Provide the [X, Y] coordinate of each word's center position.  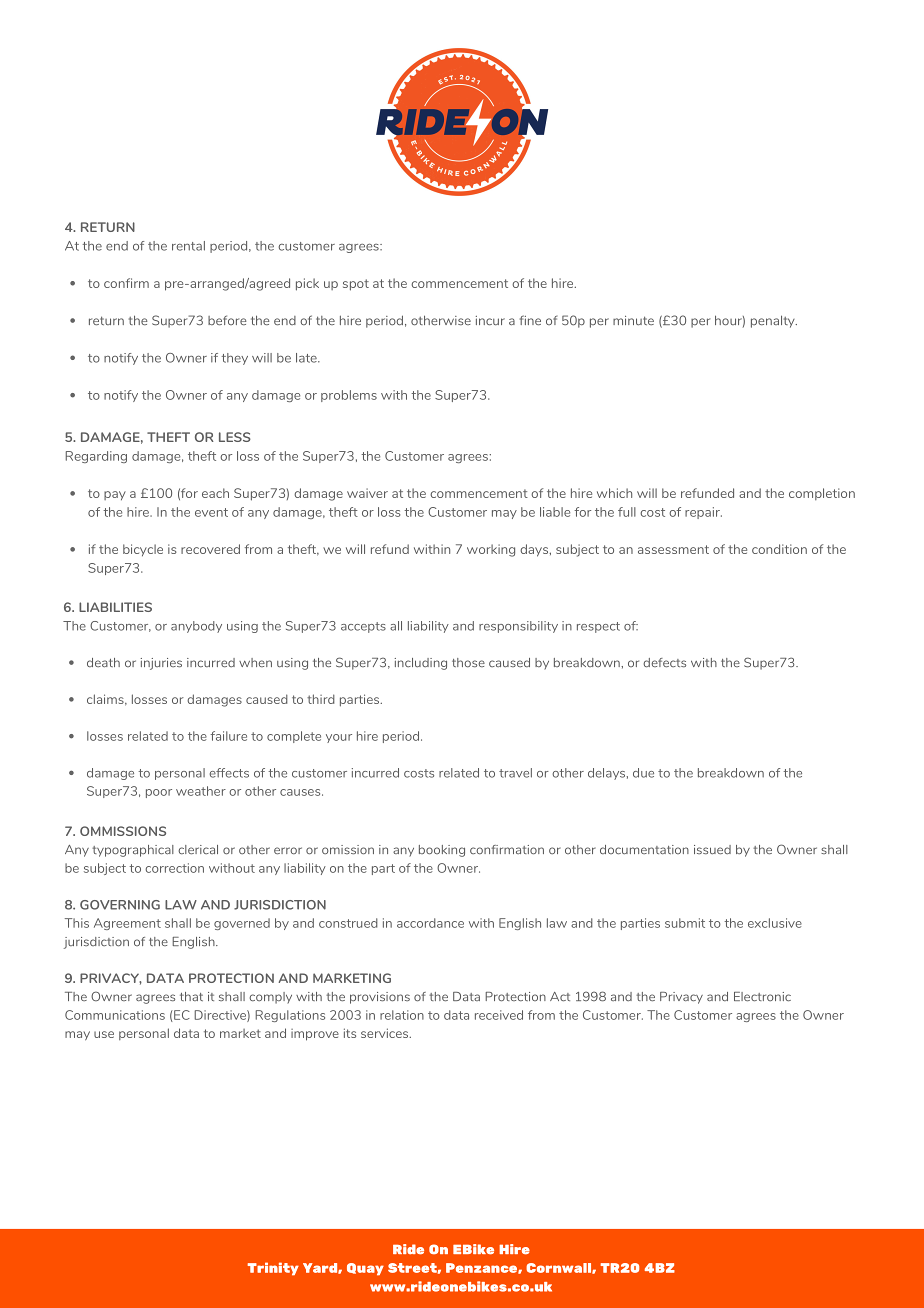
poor [159, 793]
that [191, 996]
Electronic [762, 996]
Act [560, 996]
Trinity [273, 1269]
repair [703, 513]
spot [356, 285]
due [643, 773]
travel [515, 773]
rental [188, 246]
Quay [365, 1269]
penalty [774, 321]
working [491, 550]
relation [402, 1015]
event [211, 512]
